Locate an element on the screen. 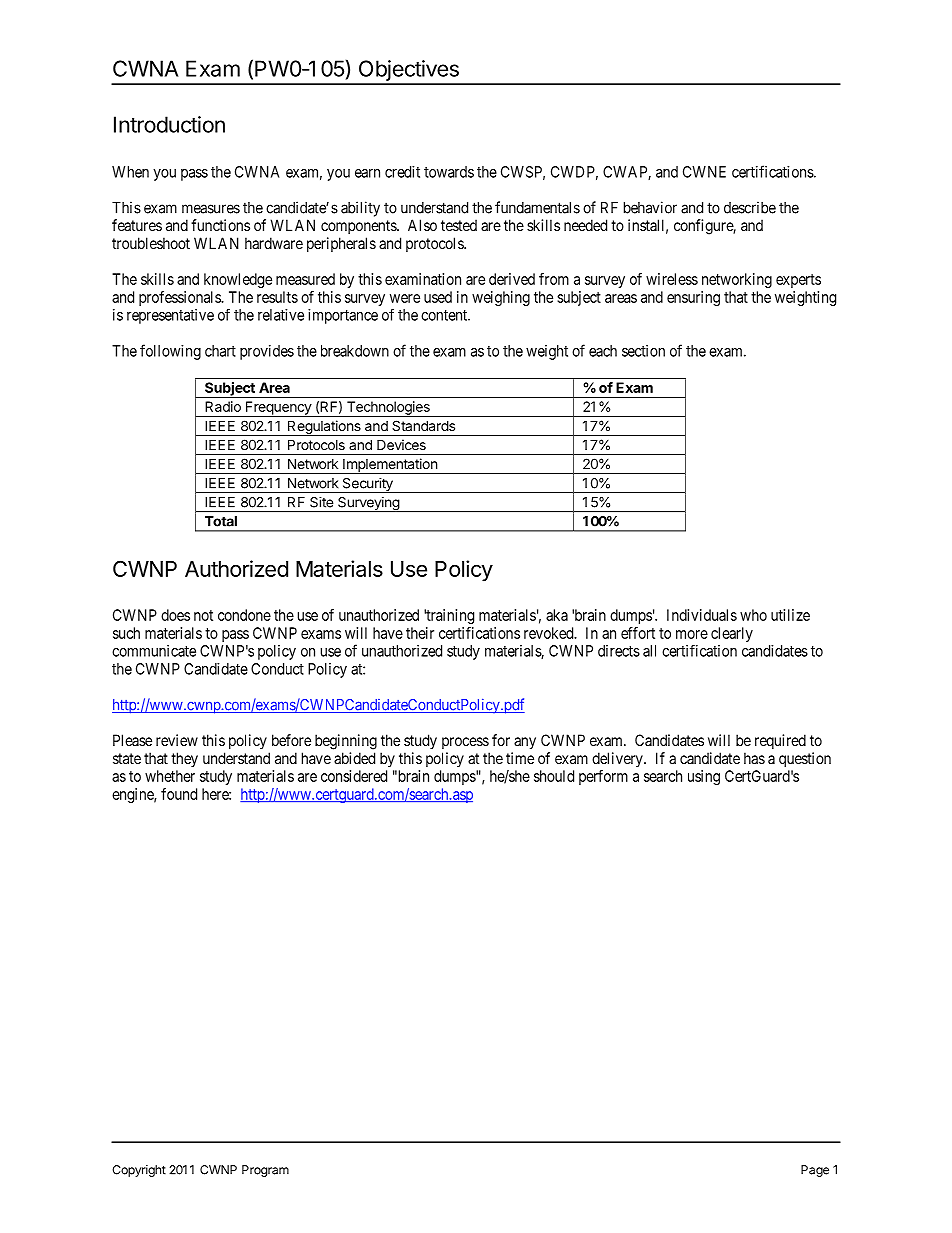  Program is located at coordinates (265, 1171).
